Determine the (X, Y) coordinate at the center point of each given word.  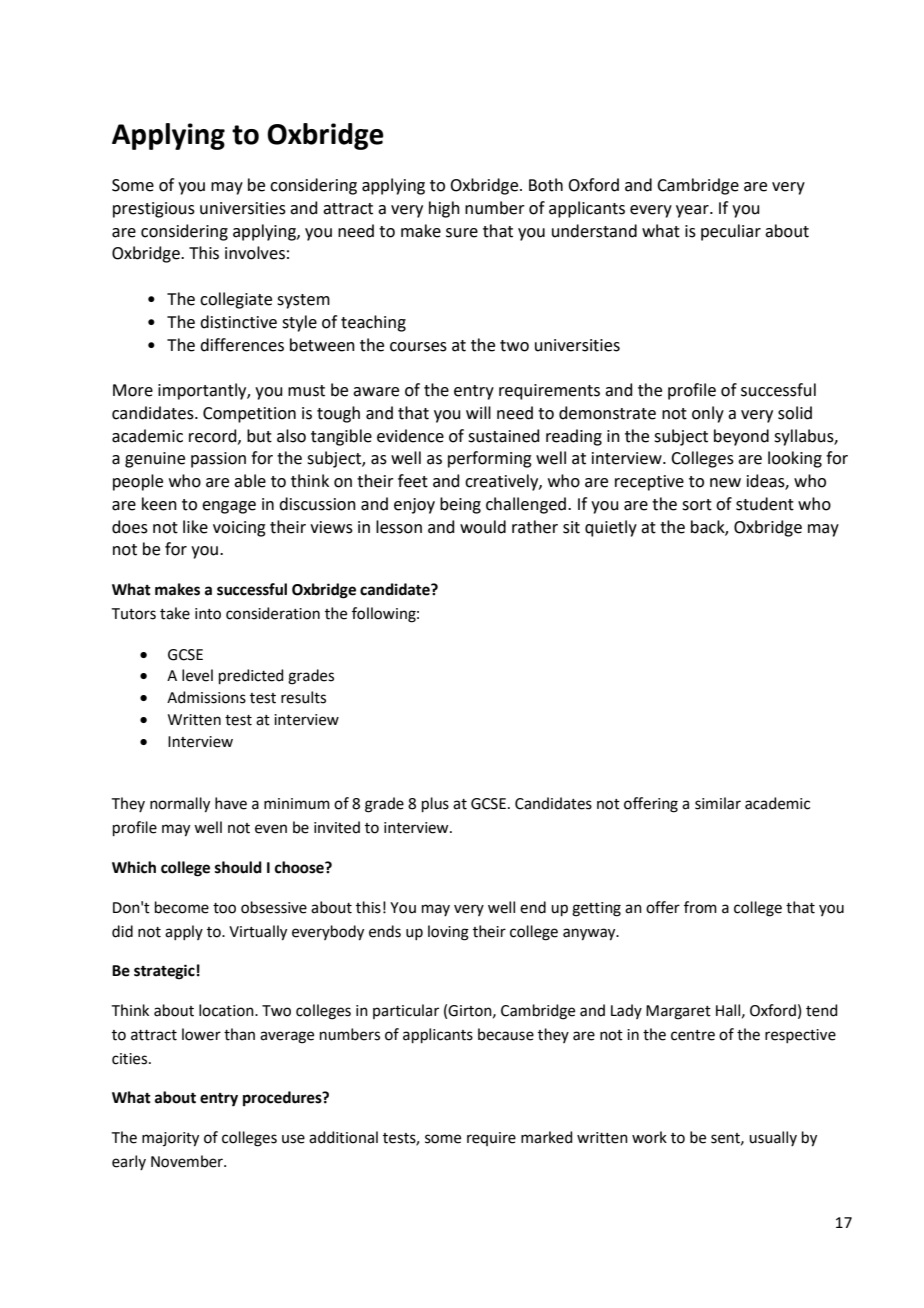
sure (462, 233)
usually (773, 1138)
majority (170, 1139)
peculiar (731, 232)
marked (547, 1137)
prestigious (154, 210)
